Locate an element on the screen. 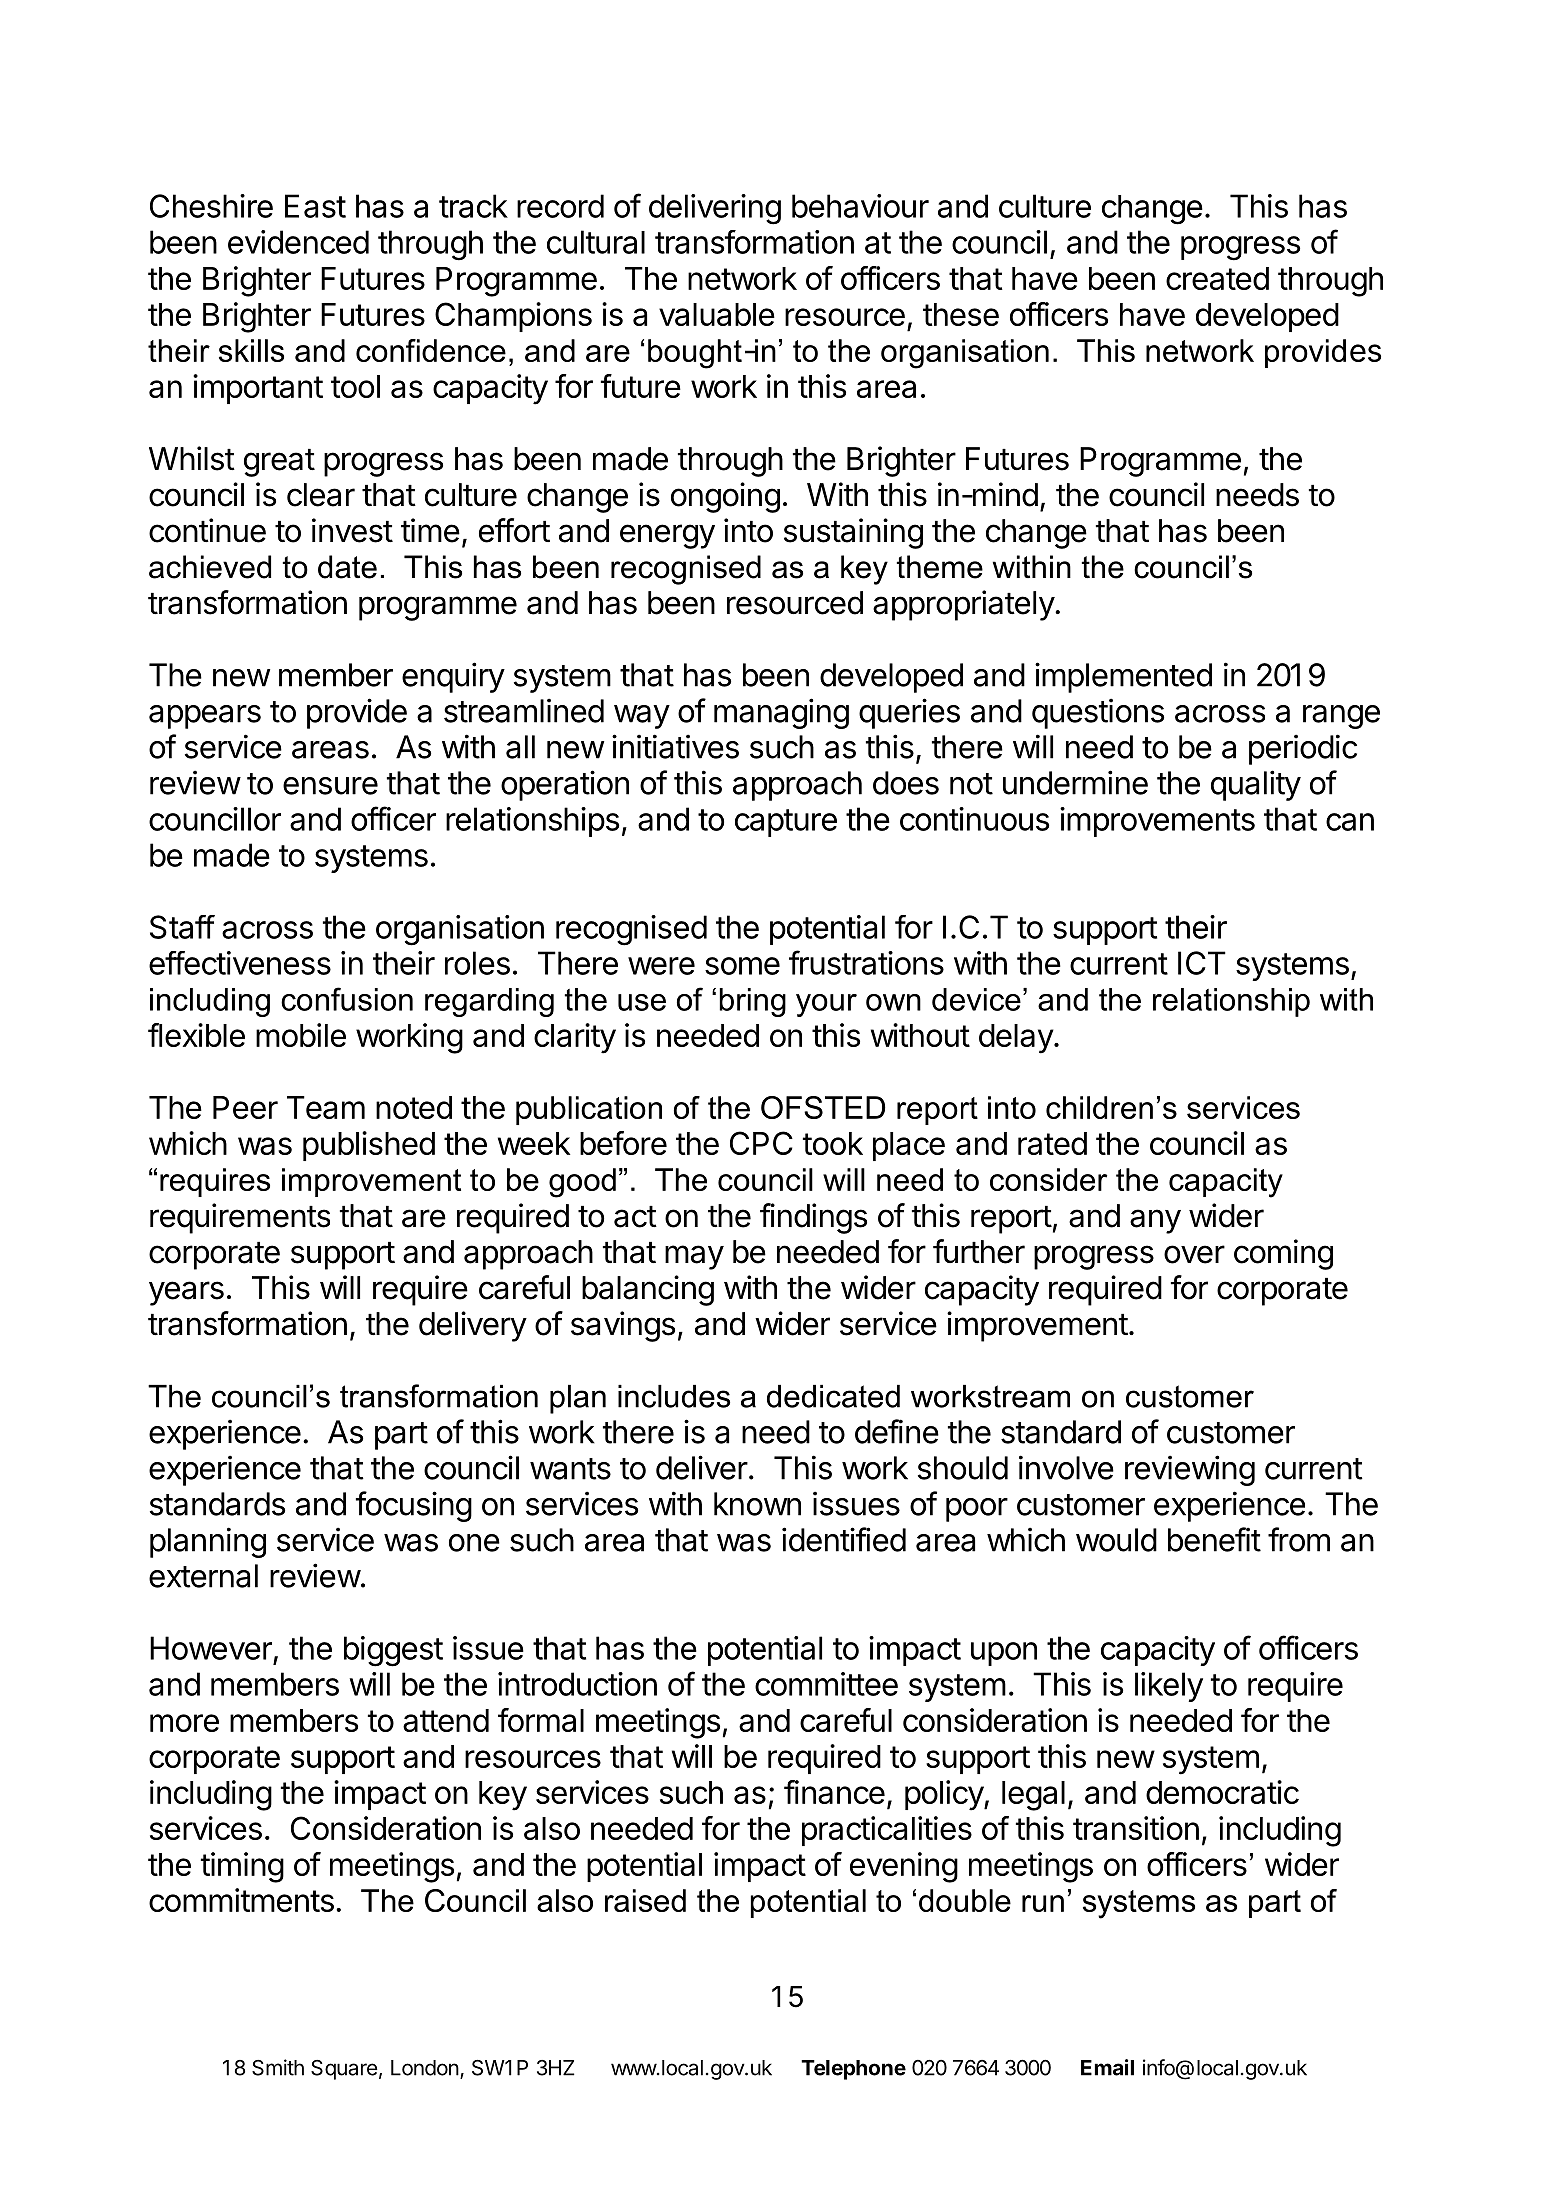 This screenshot has width=1555, height=2199. ensure is located at coordinates (330, 786).
